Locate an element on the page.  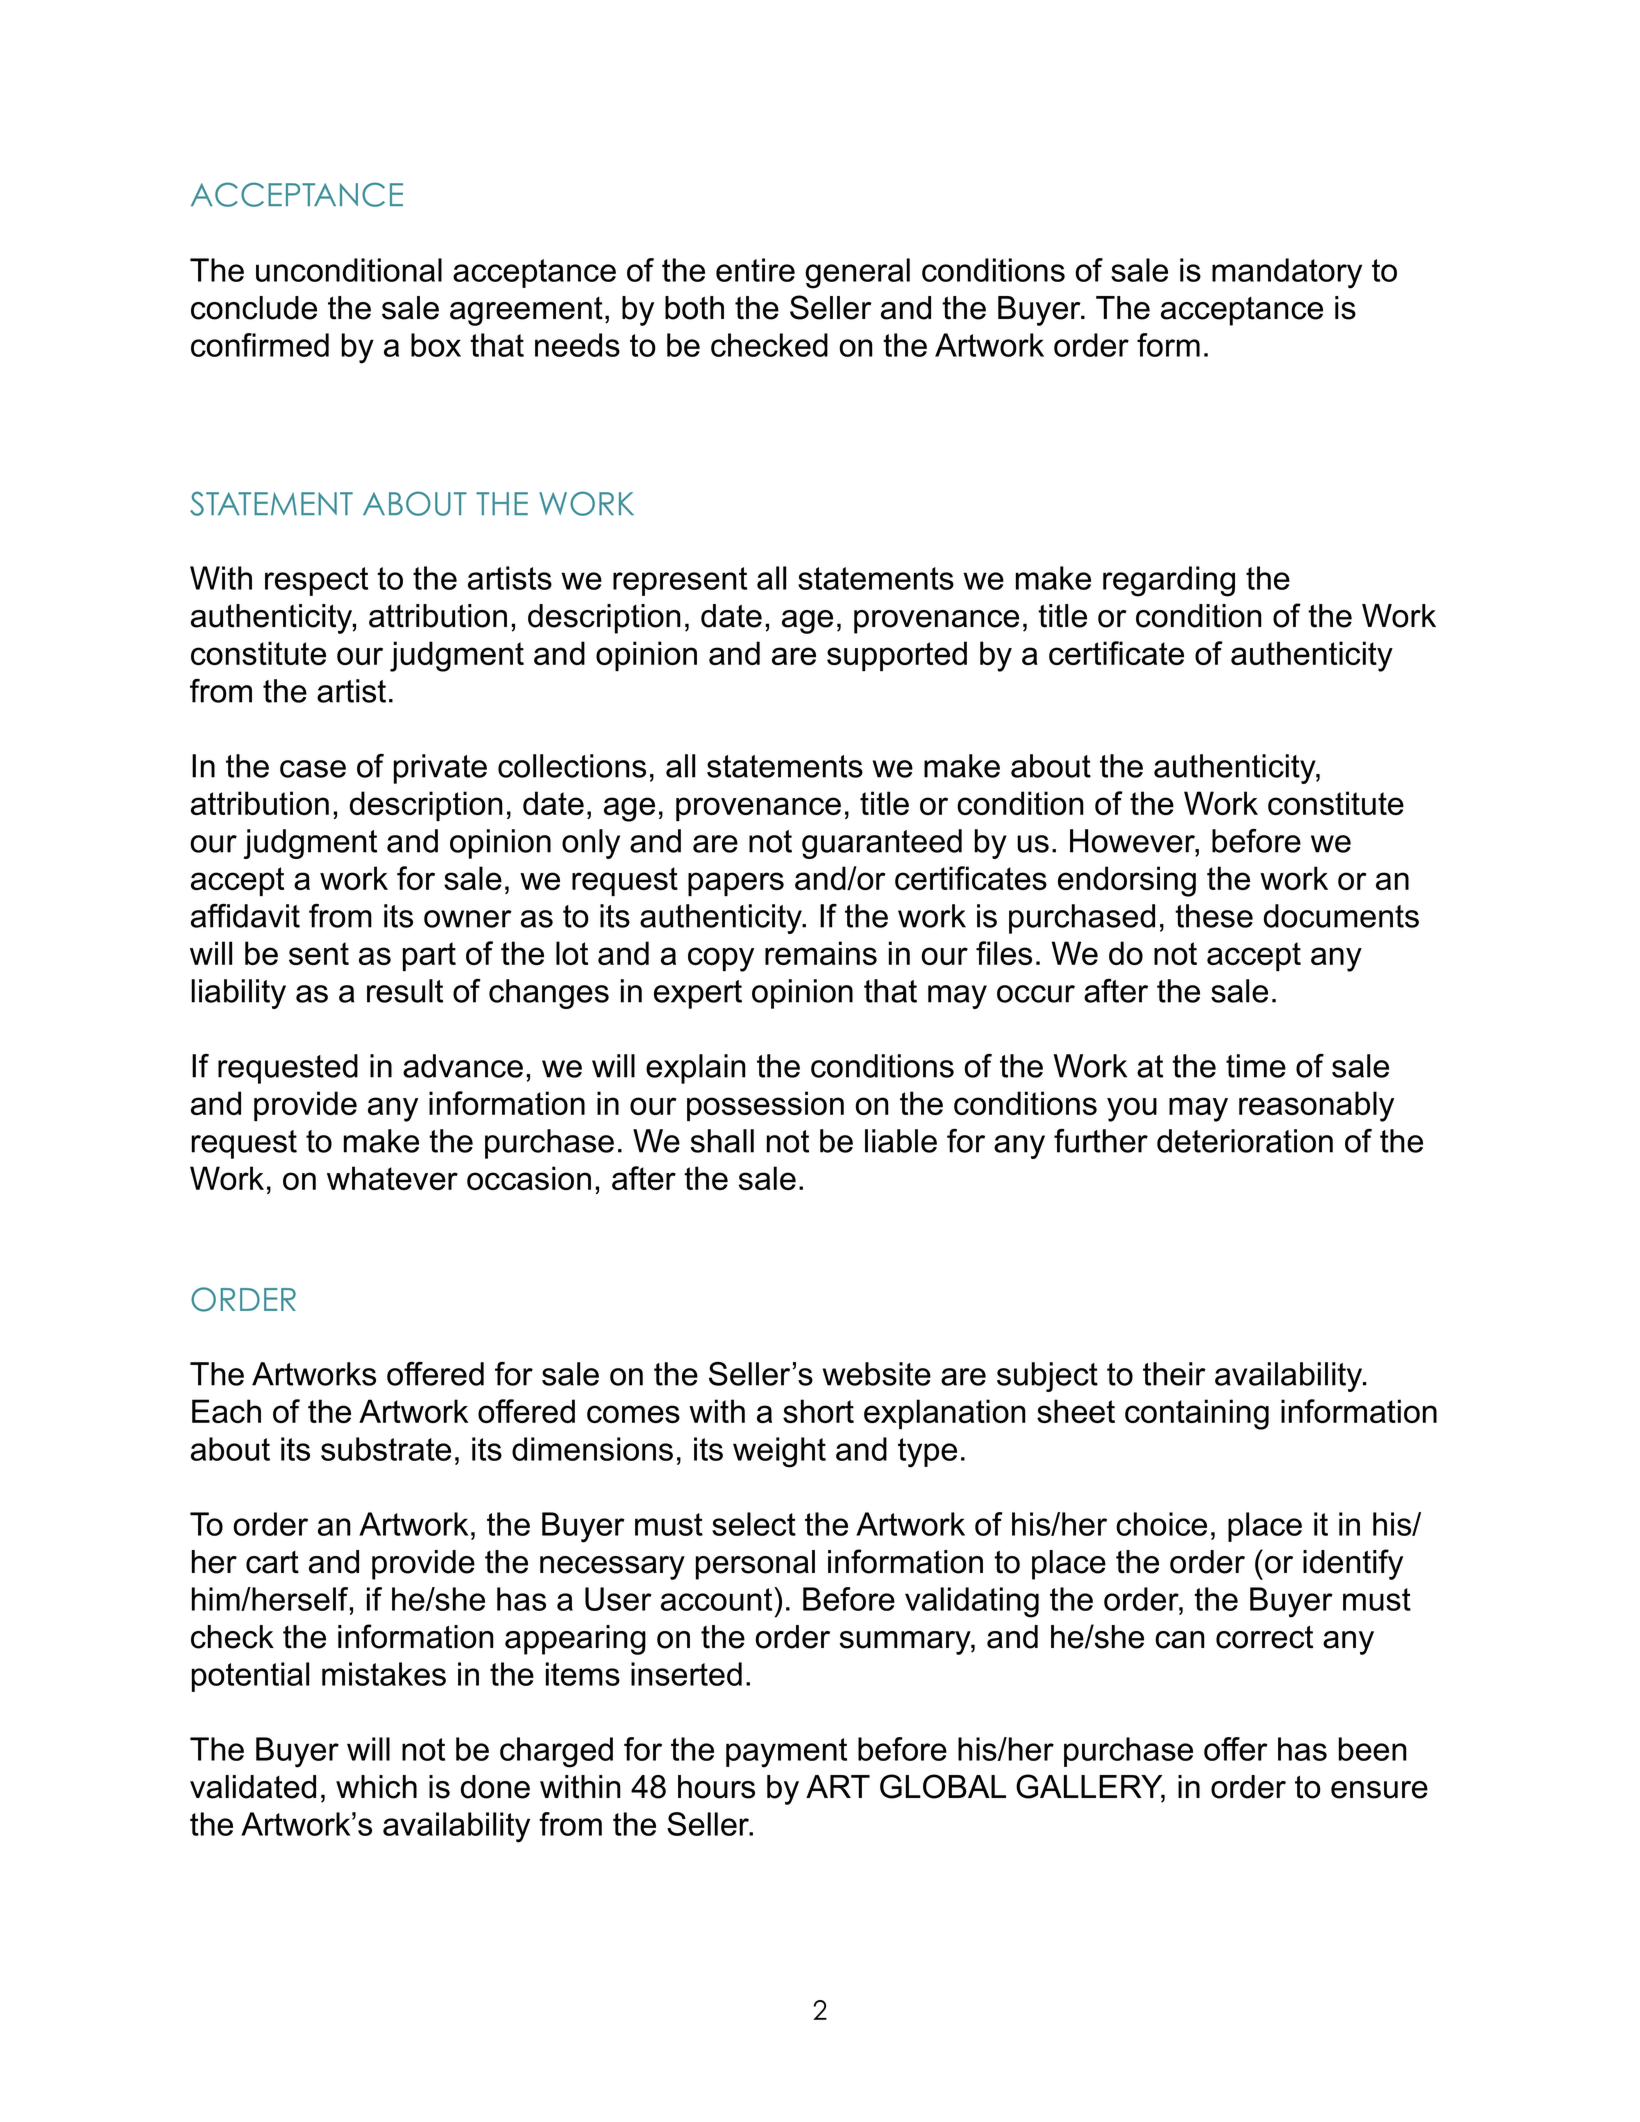
box is located at coordinates (436, 345).
